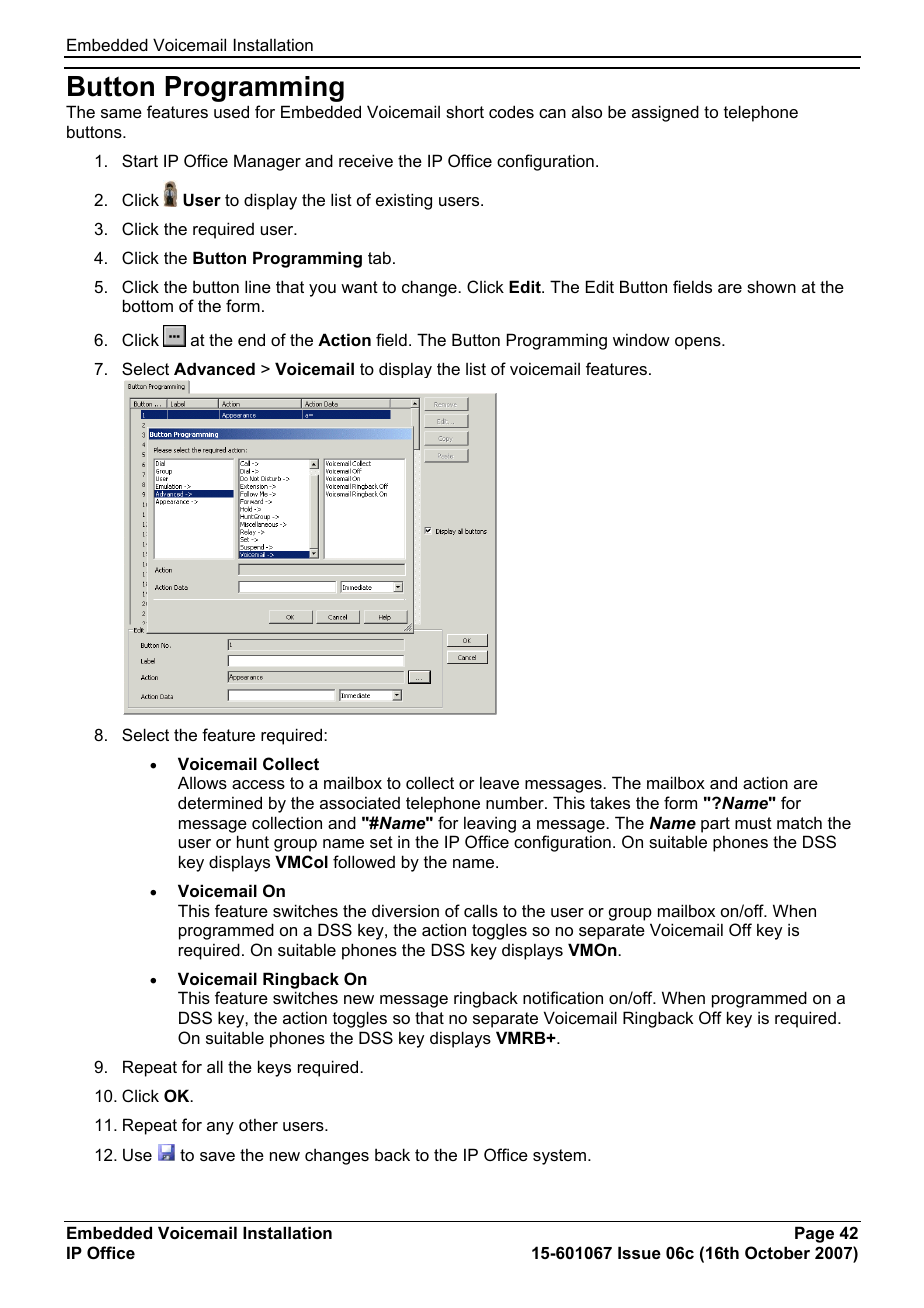 The width and height of the screenshot is (924, 1308). Describe the element at coordinates (699, 343) in the screenshot. I see `opens` at that location.
